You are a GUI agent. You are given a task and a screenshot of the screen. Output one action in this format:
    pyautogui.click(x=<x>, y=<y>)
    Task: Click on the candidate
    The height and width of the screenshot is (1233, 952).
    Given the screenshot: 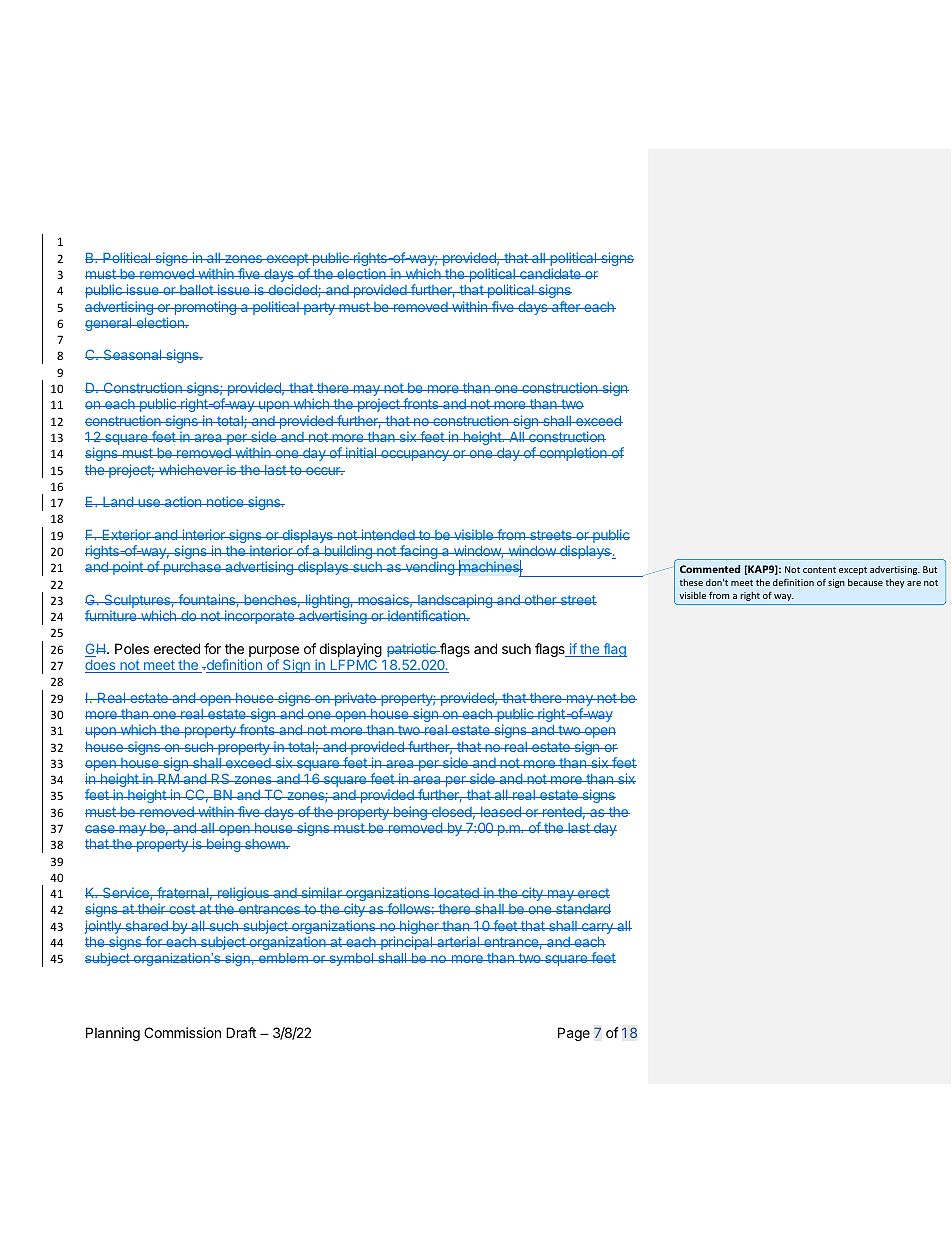 What is the action you would take?
    pyautogui.click(x=550, y=273)
